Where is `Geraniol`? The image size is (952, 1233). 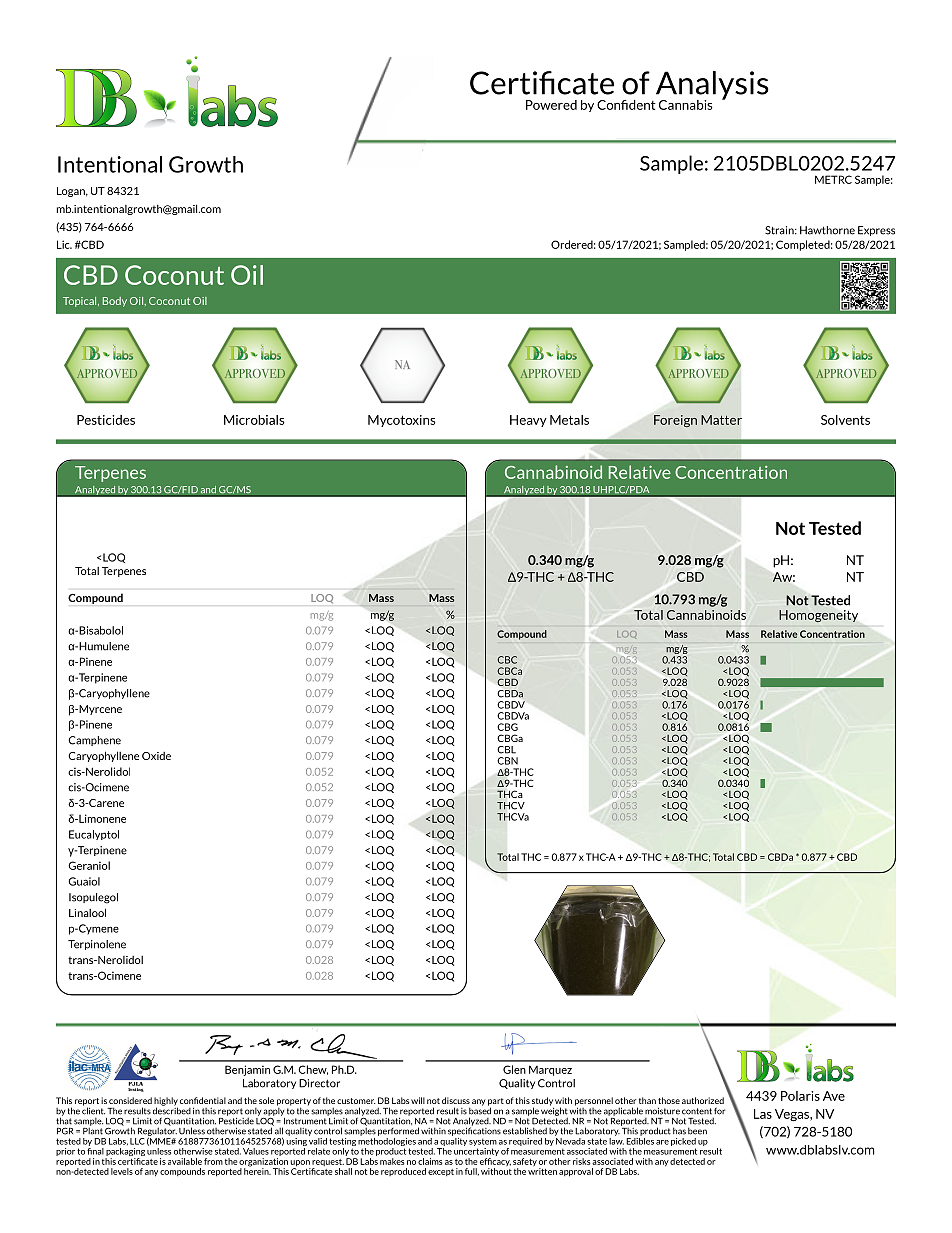
Geraniol is located at coordinates (89, 865).
